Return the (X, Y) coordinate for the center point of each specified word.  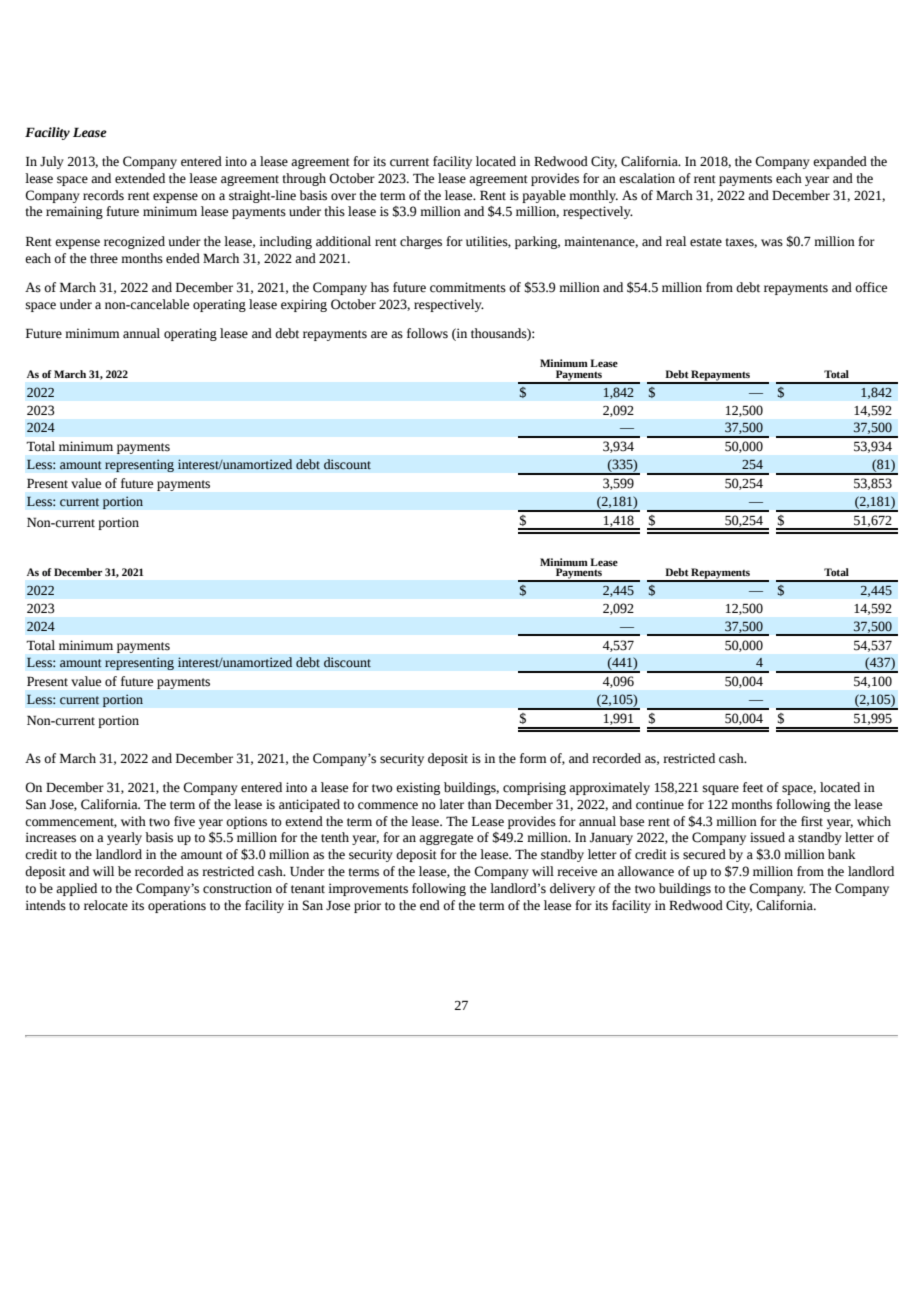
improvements (368, 889)
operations (177, 906)
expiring (304, 305)
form (533, 758)
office (871, 287)
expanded (840, 162)
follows (427, 333)
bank (842, 854)
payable (544, 196)
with (133, 821)
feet (753, 787)
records (103, 195)
